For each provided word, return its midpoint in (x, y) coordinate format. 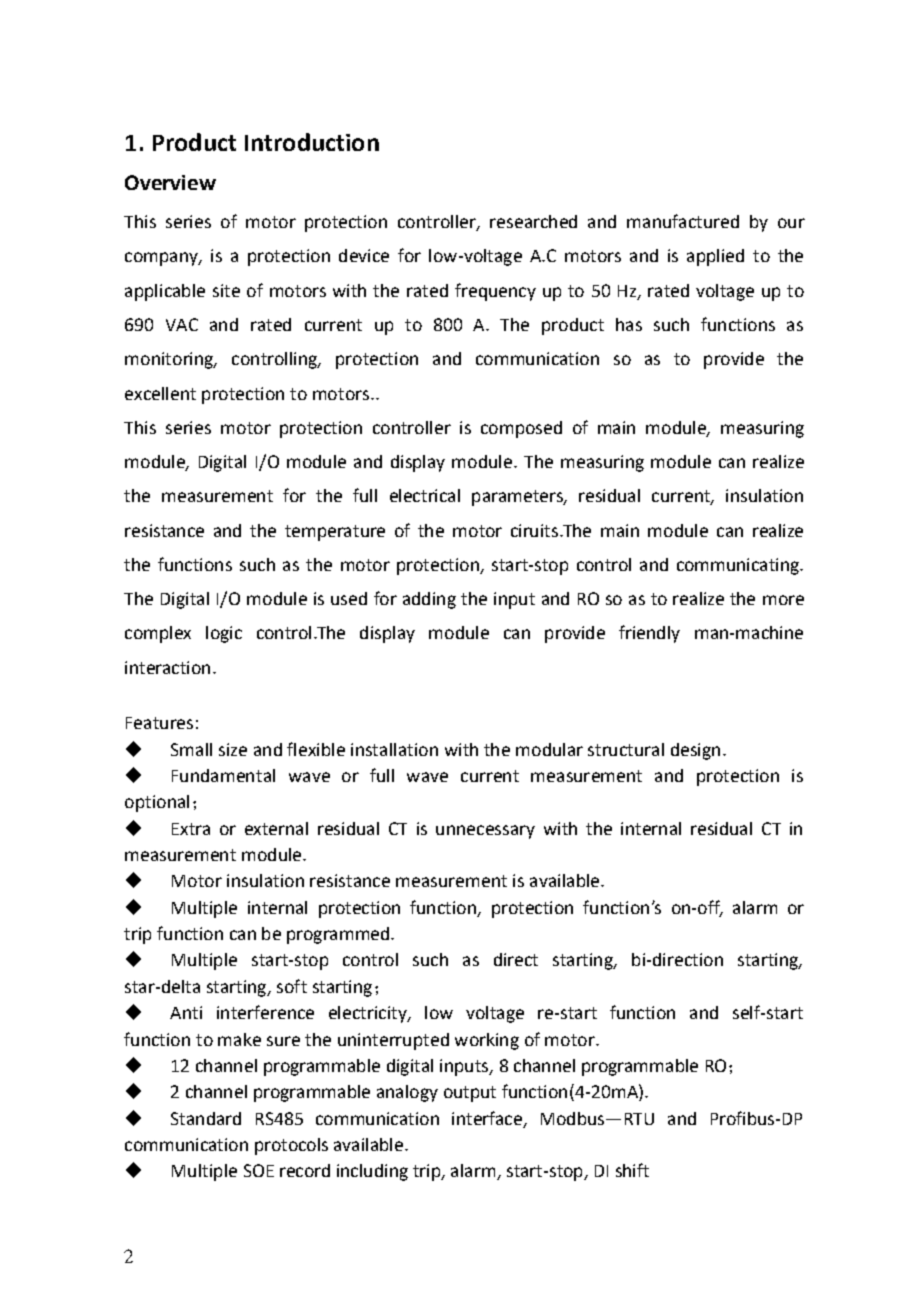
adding (429, 600)
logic (224, 634)
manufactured (683, 221)
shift (632, 1170)
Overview (170, 182)
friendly (649, 634)
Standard (206, 1118)
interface (487, 1118)
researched (533, 221)
